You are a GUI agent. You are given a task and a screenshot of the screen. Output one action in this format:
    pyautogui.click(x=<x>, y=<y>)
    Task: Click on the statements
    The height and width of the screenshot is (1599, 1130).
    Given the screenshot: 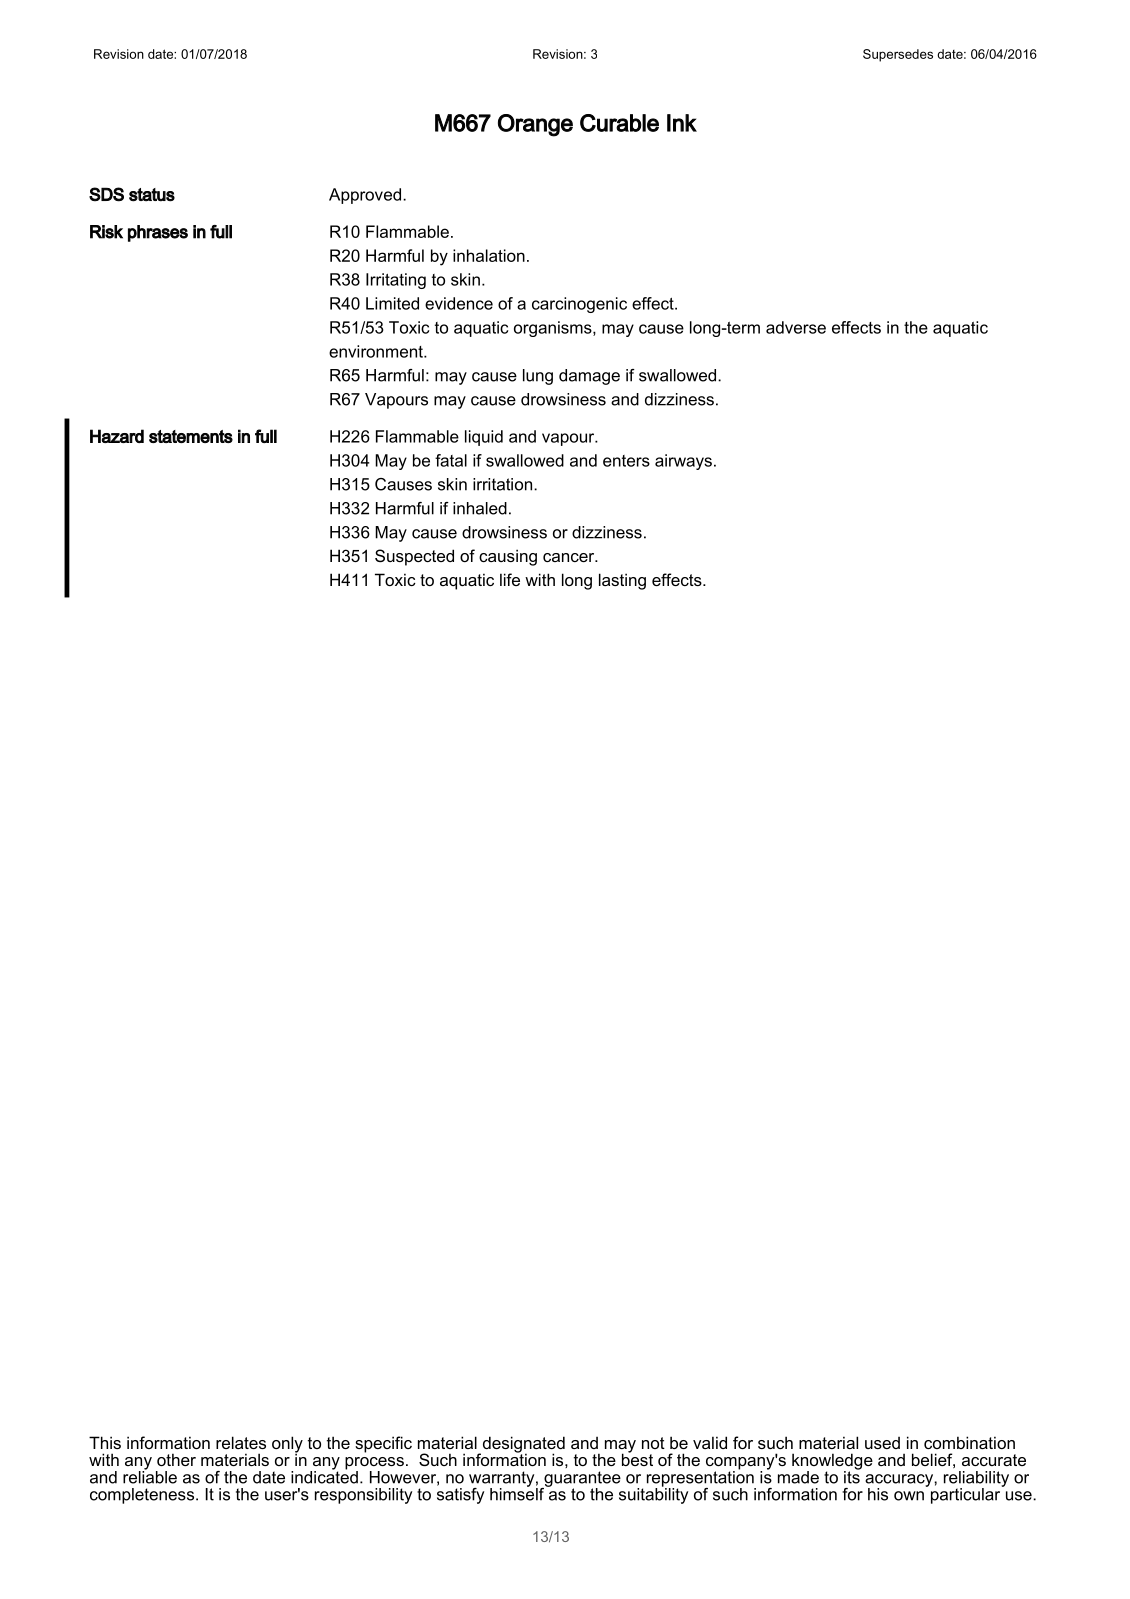 What is the action you would take?
    pyautogui.click(x=191, y=436)
